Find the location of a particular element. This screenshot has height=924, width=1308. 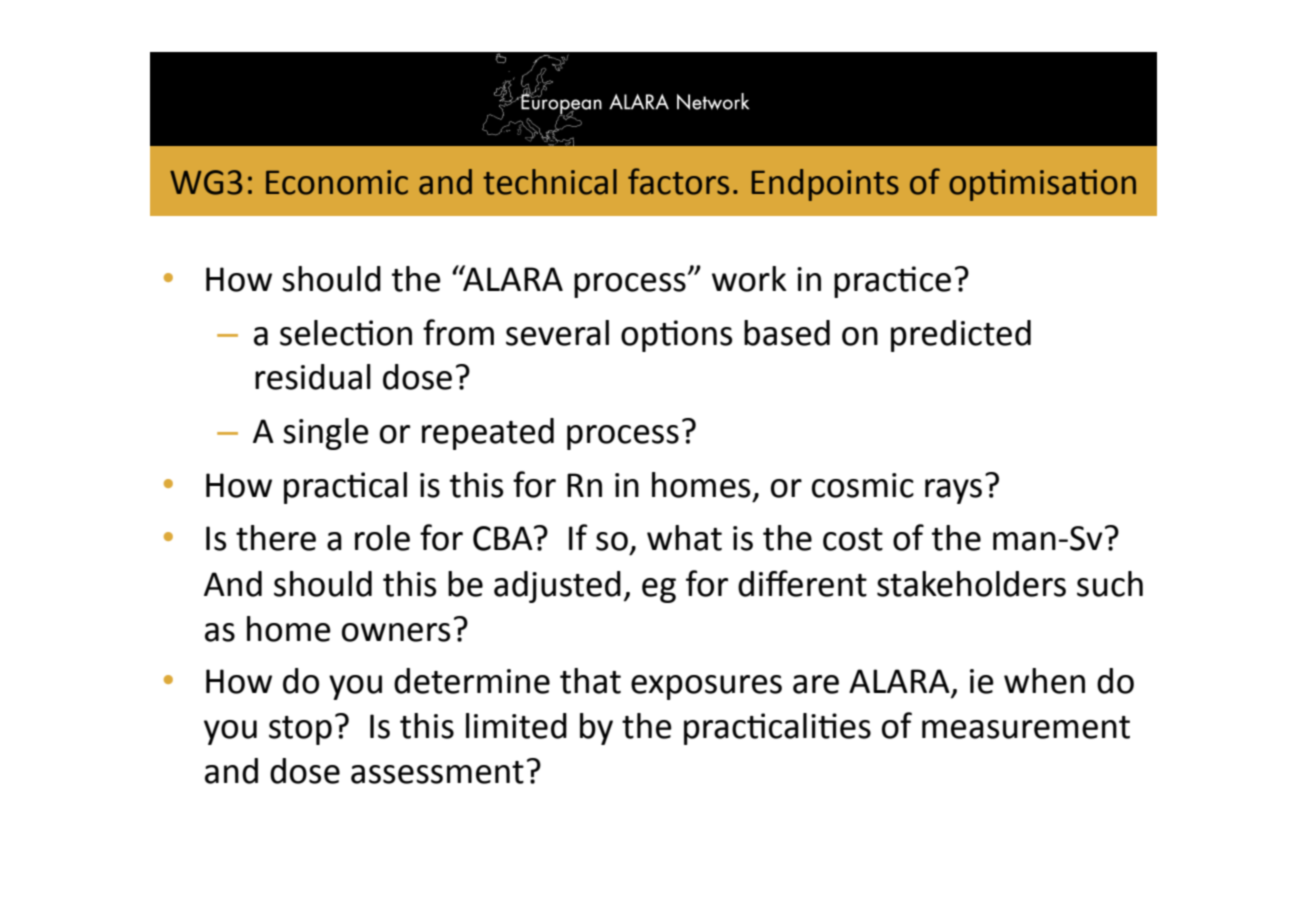

Economic is located at coordinates (337, 182).
